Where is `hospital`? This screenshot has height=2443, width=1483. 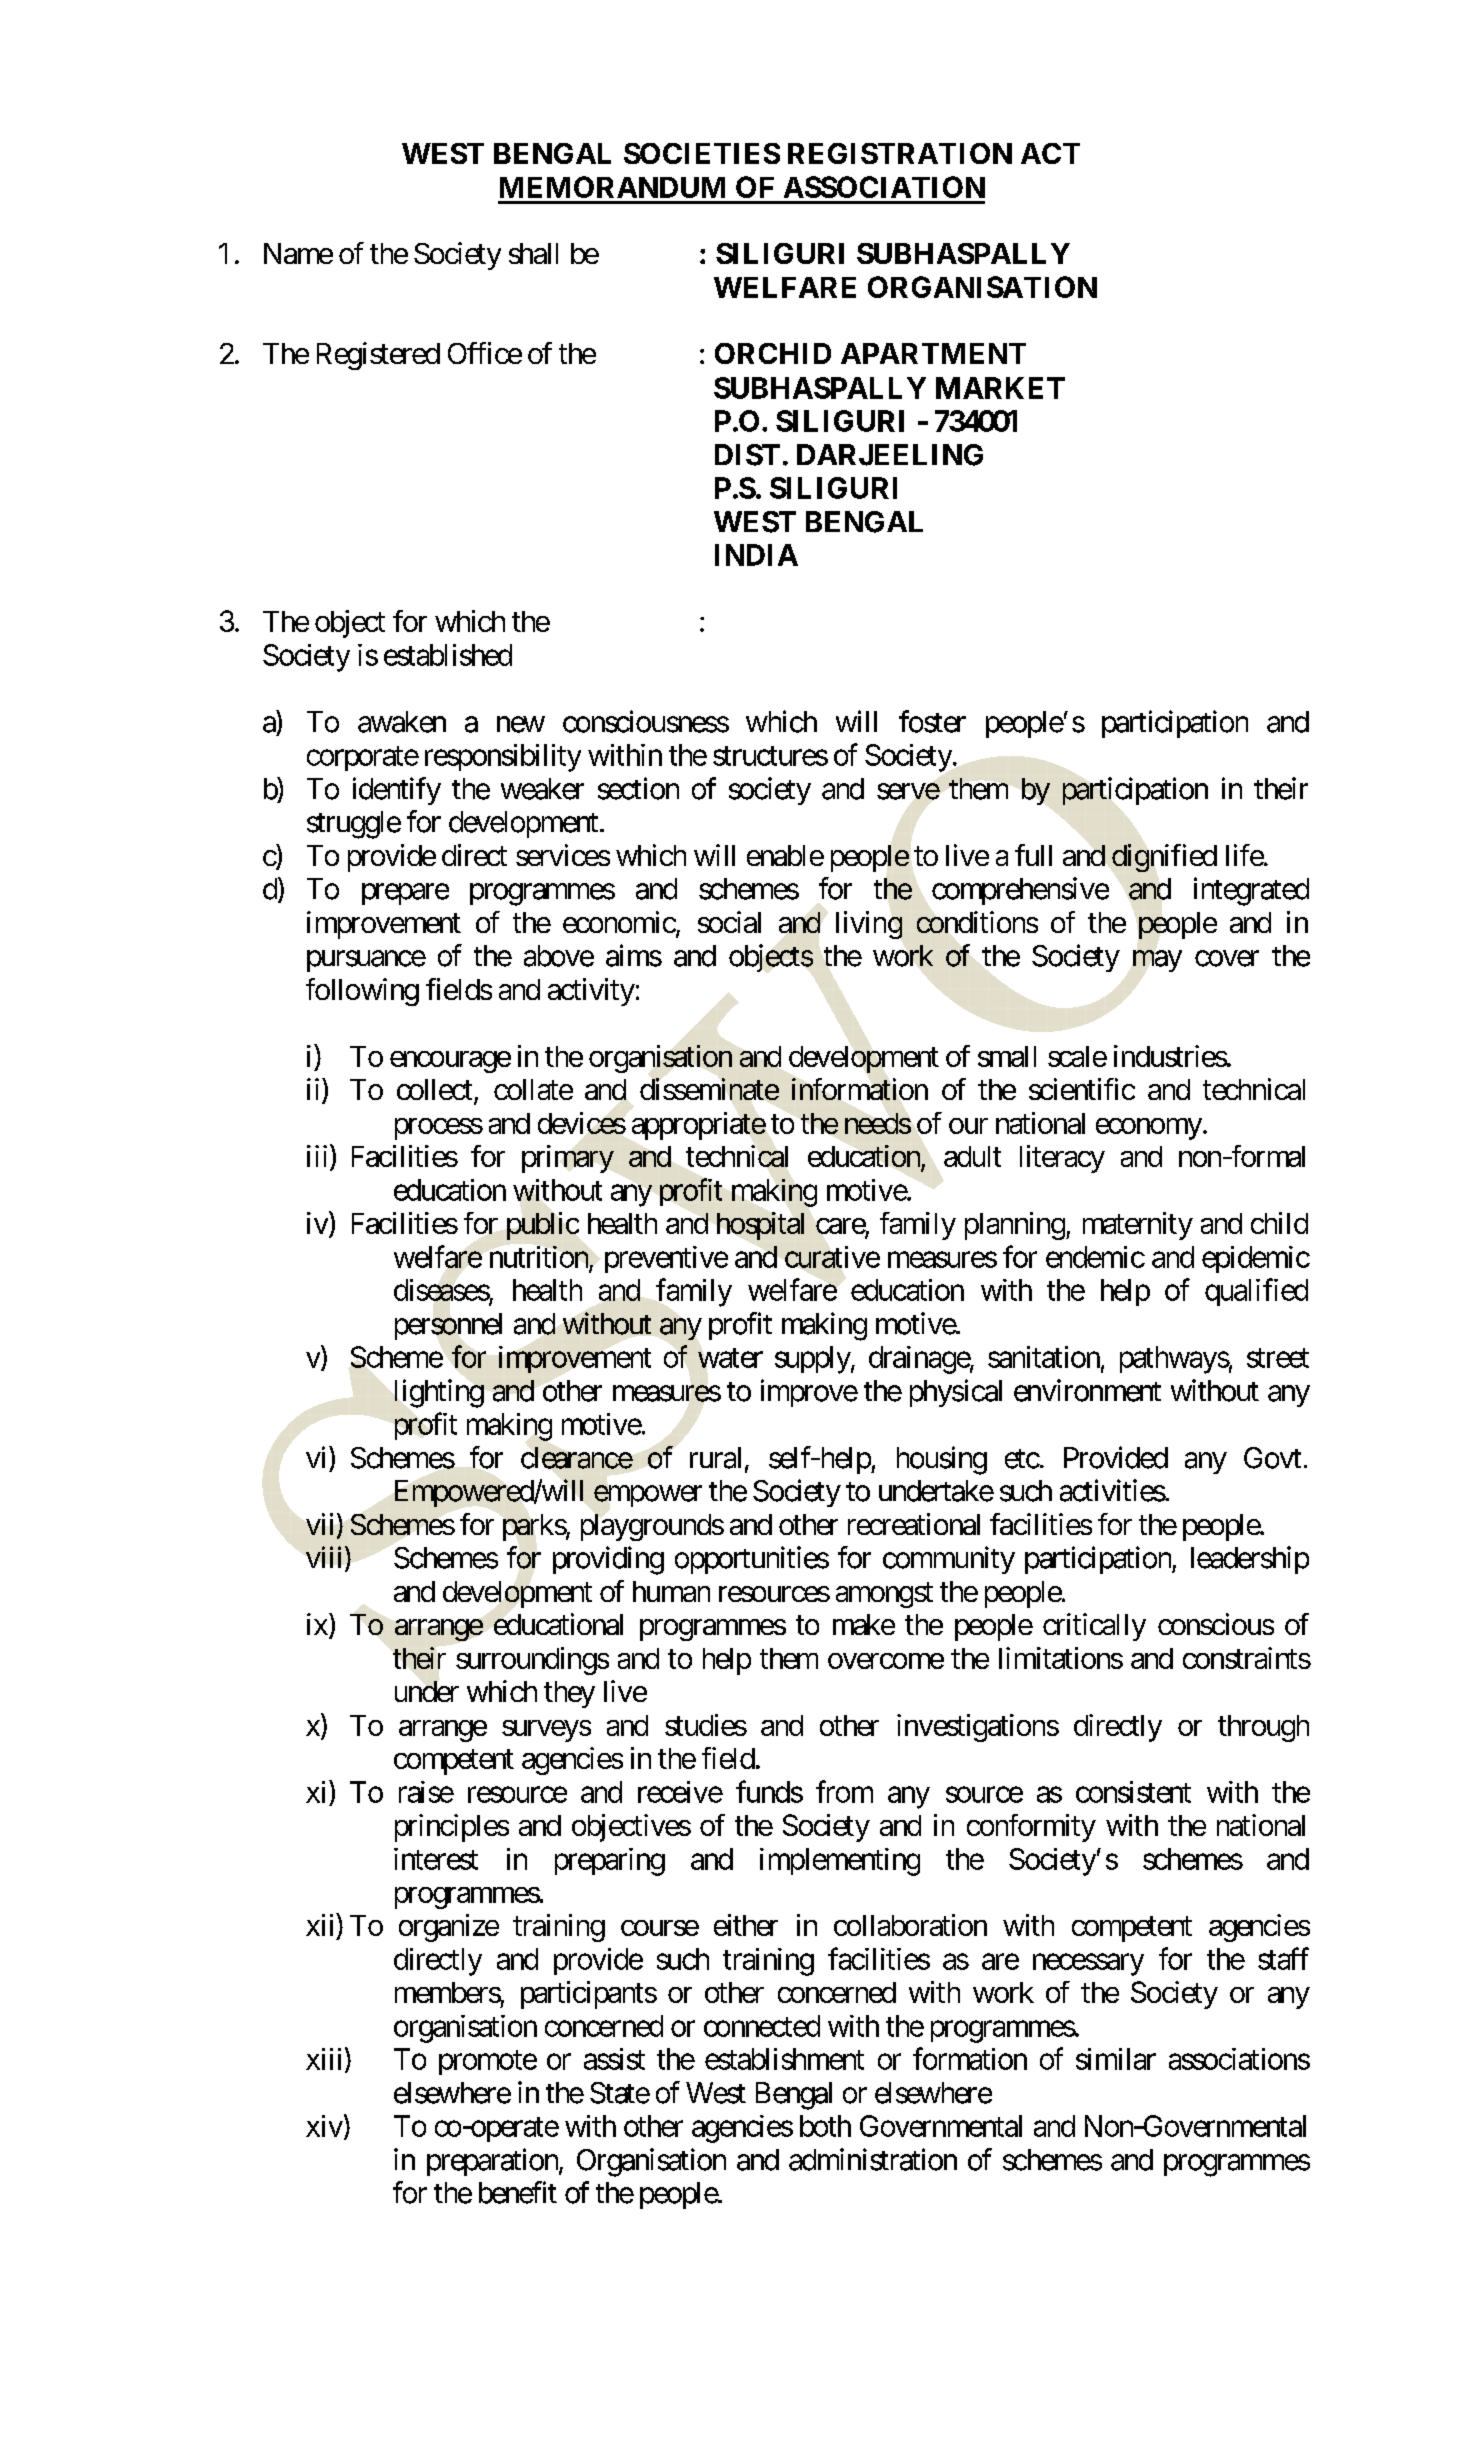 hospital is located at coordinates (760, 1226).
